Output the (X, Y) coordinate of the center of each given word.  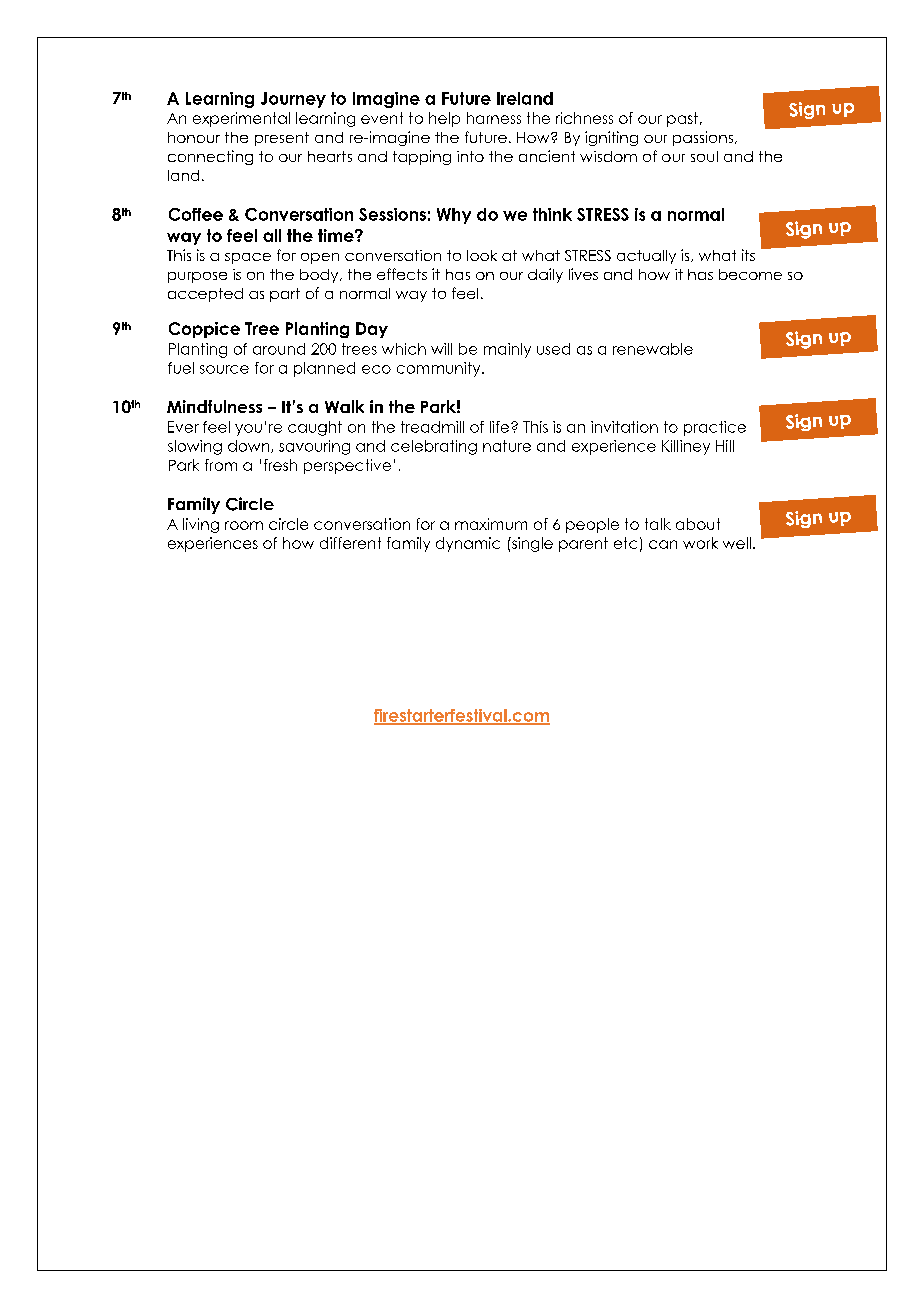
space (248, 258)
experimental (241, 119)
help (444, 119)
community (440, 369)
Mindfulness (214, 406)
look (482, 255)
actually (646, 257)
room (244, 525)
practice (715, 428)
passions (704, 138)
